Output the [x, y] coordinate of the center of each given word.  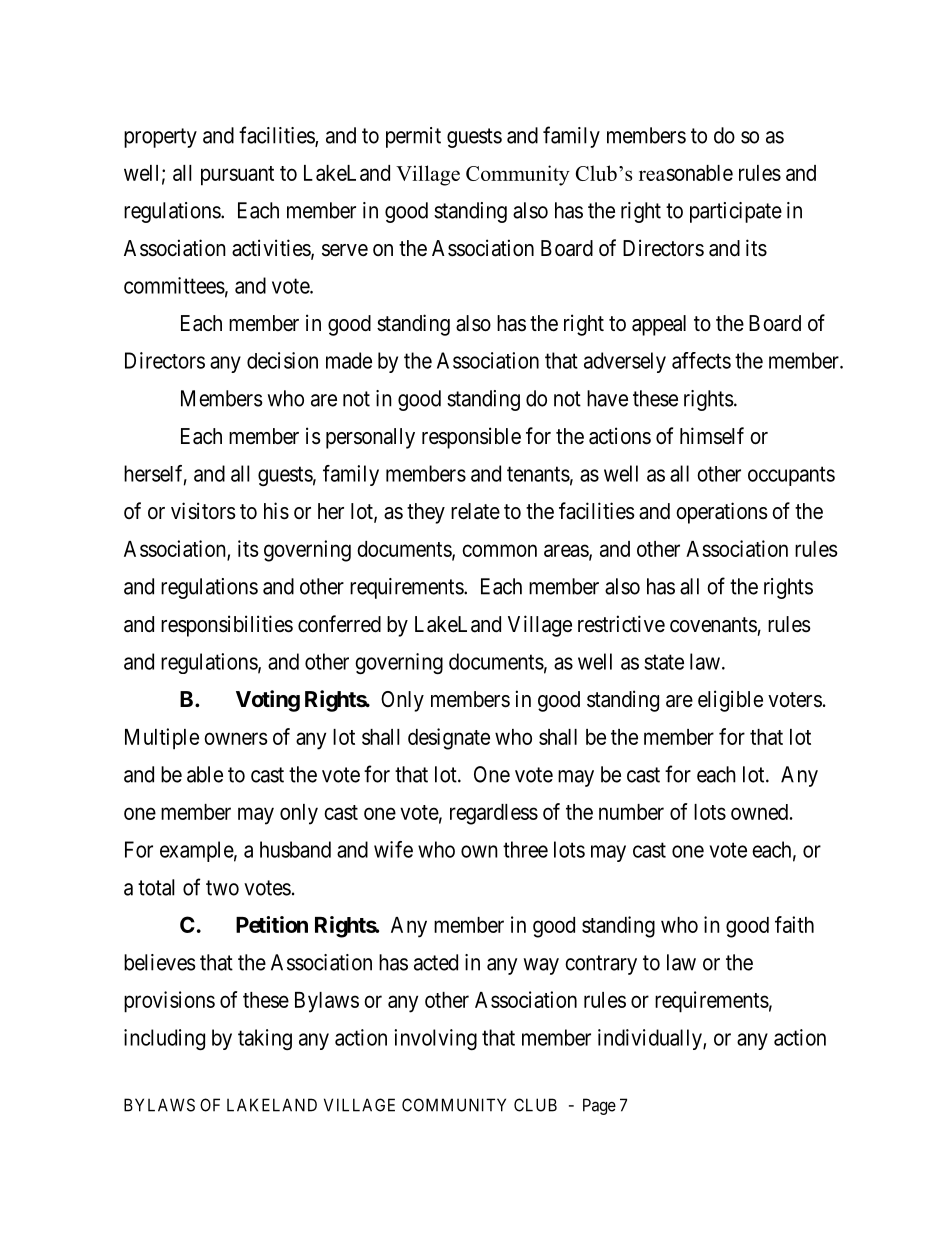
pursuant [237, 176]
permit [413, 137]
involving [435, 1039]
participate [736, 212]
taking [265, 1039]
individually [651, 1039]
